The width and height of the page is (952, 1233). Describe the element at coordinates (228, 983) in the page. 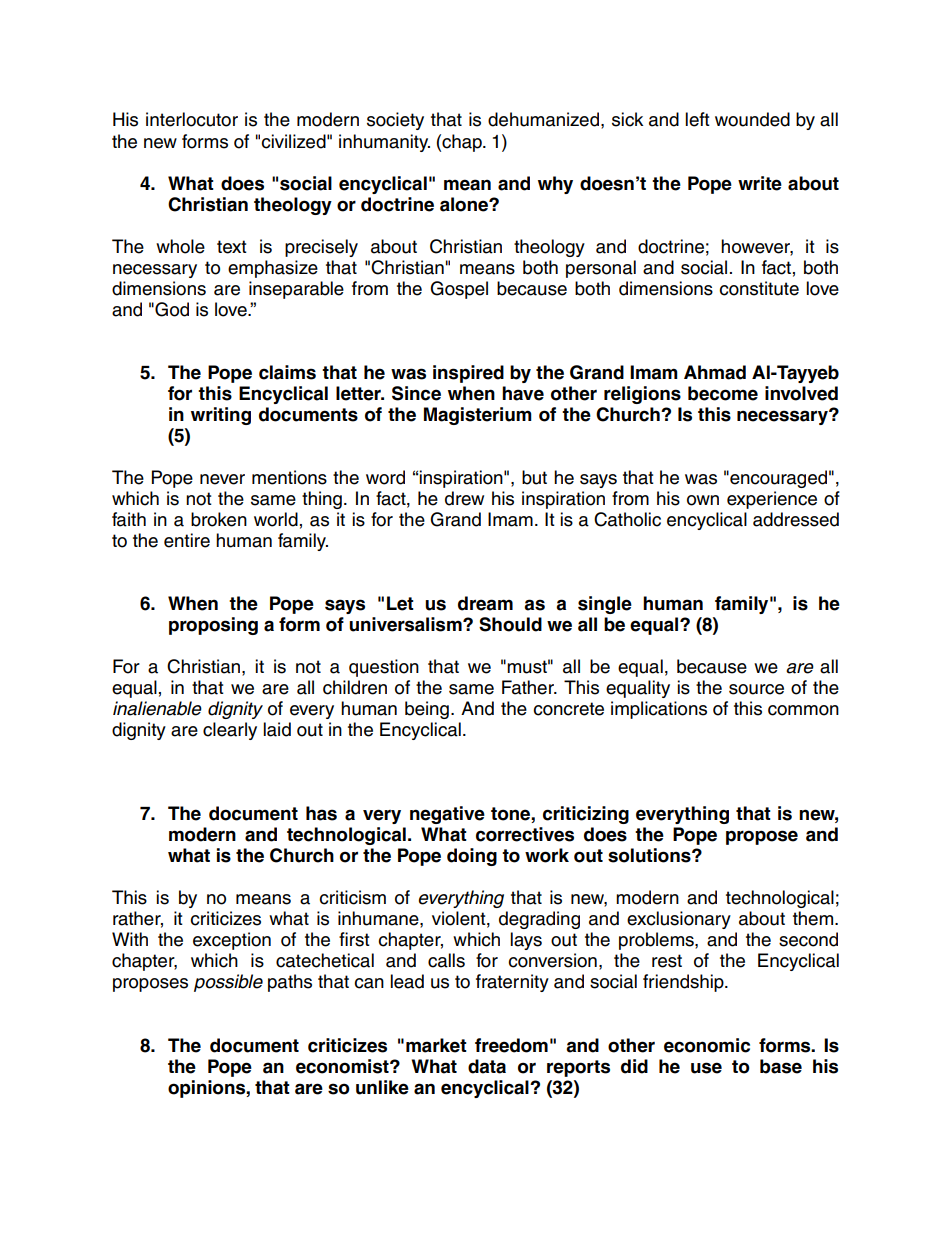

I see `possible` at that location.
